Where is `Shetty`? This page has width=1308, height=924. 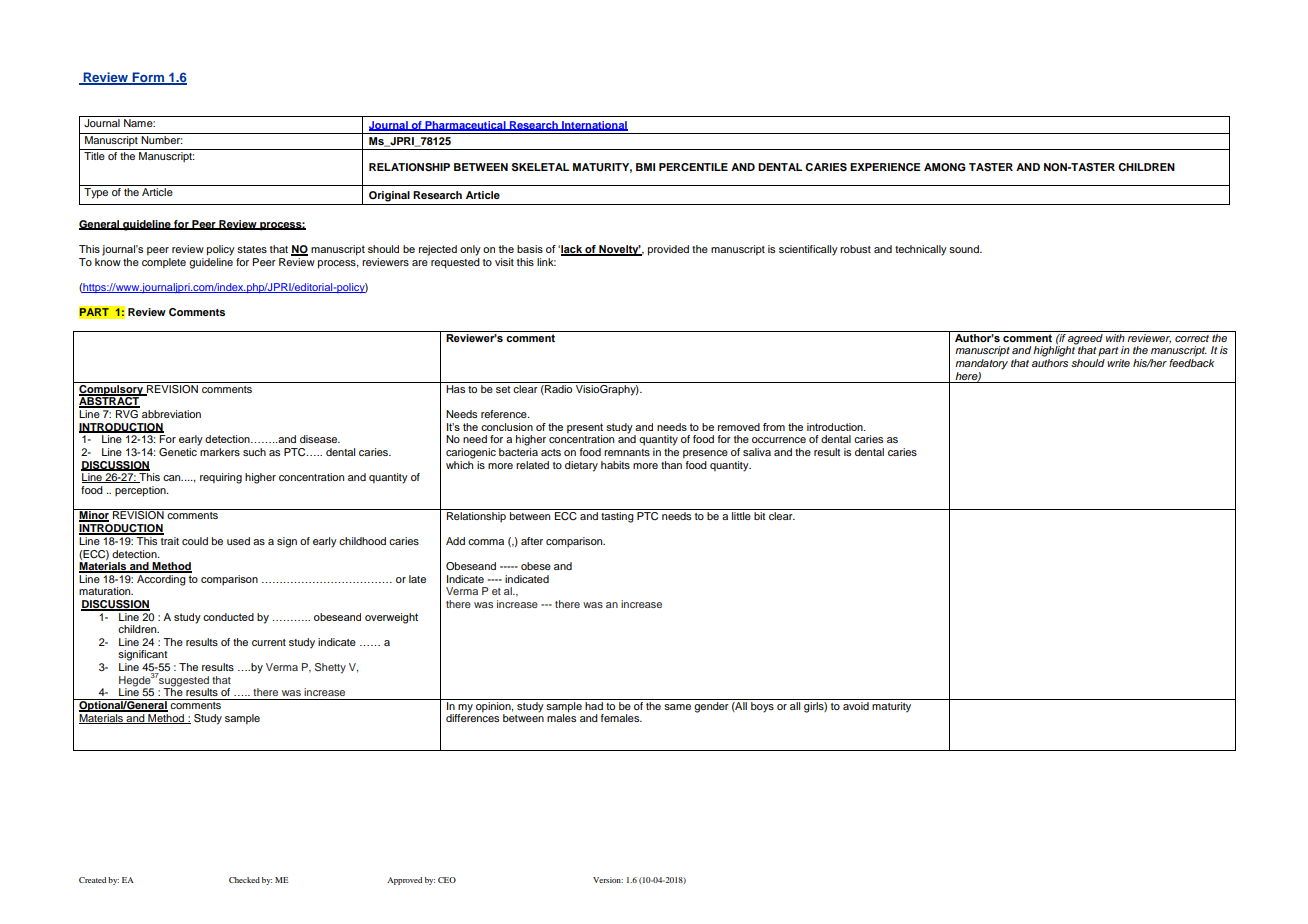
Shetty is located at coordinates (330, 668).
